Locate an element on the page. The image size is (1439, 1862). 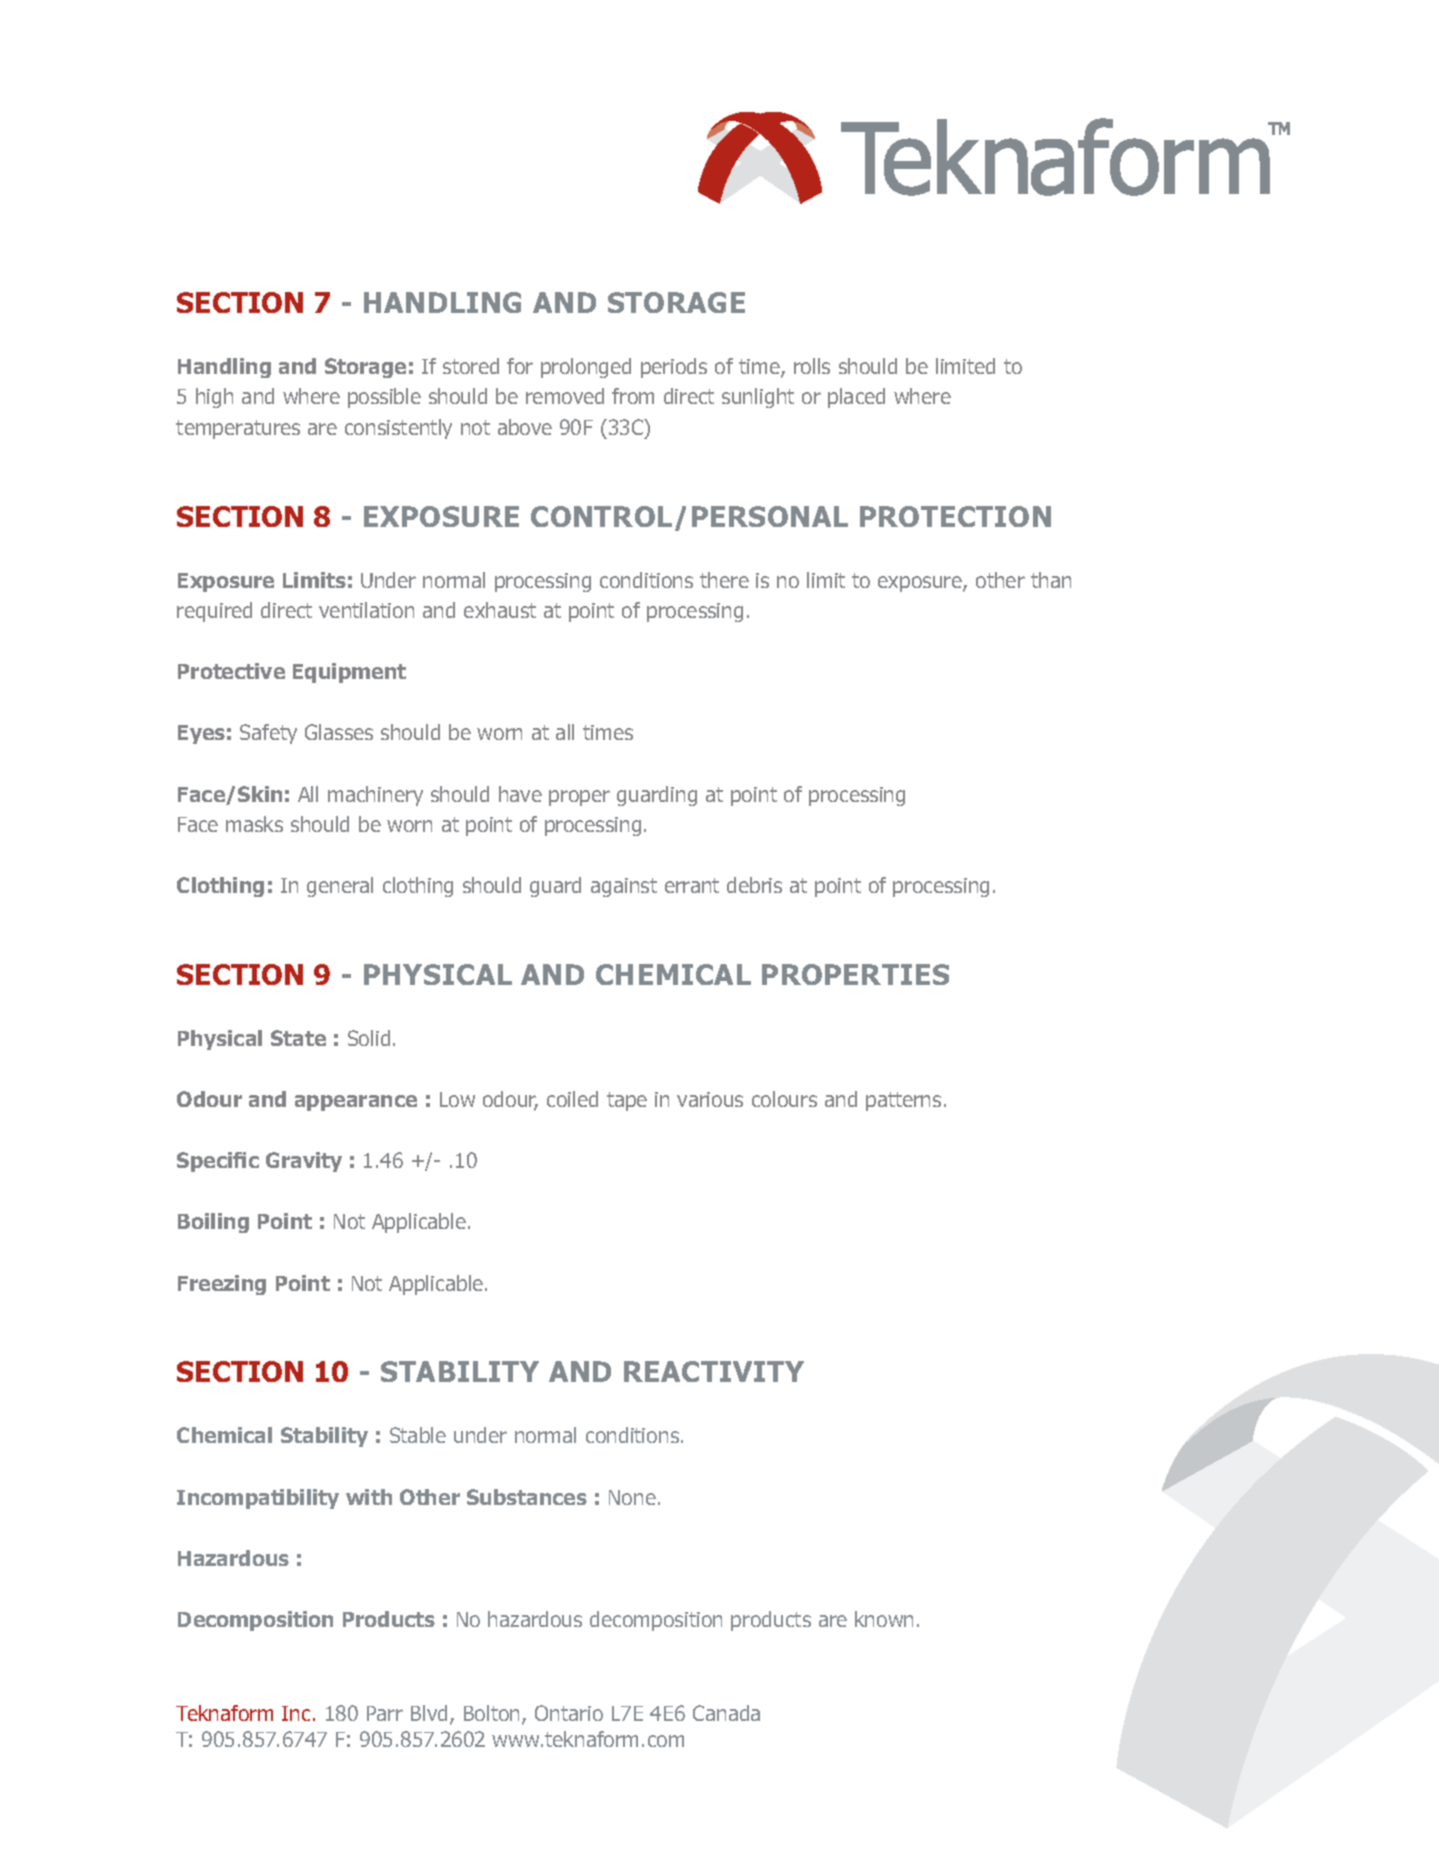
tape is located at coordinates (627, 1101).
